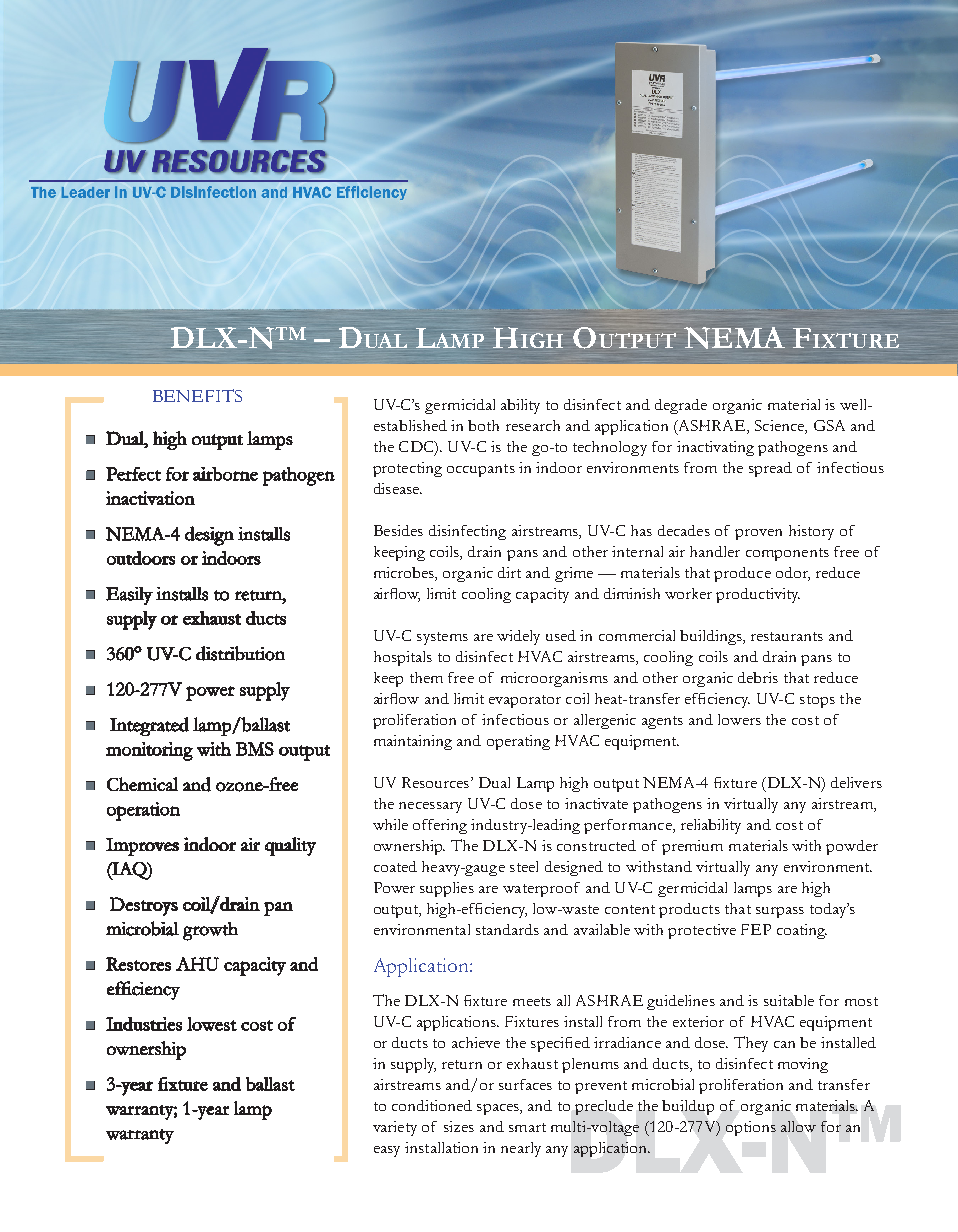 This image has width=958, height=1232. What do you see at coordinates (787, 636) in the image?
I see `restaurants` at bounding box center [787, 636].
